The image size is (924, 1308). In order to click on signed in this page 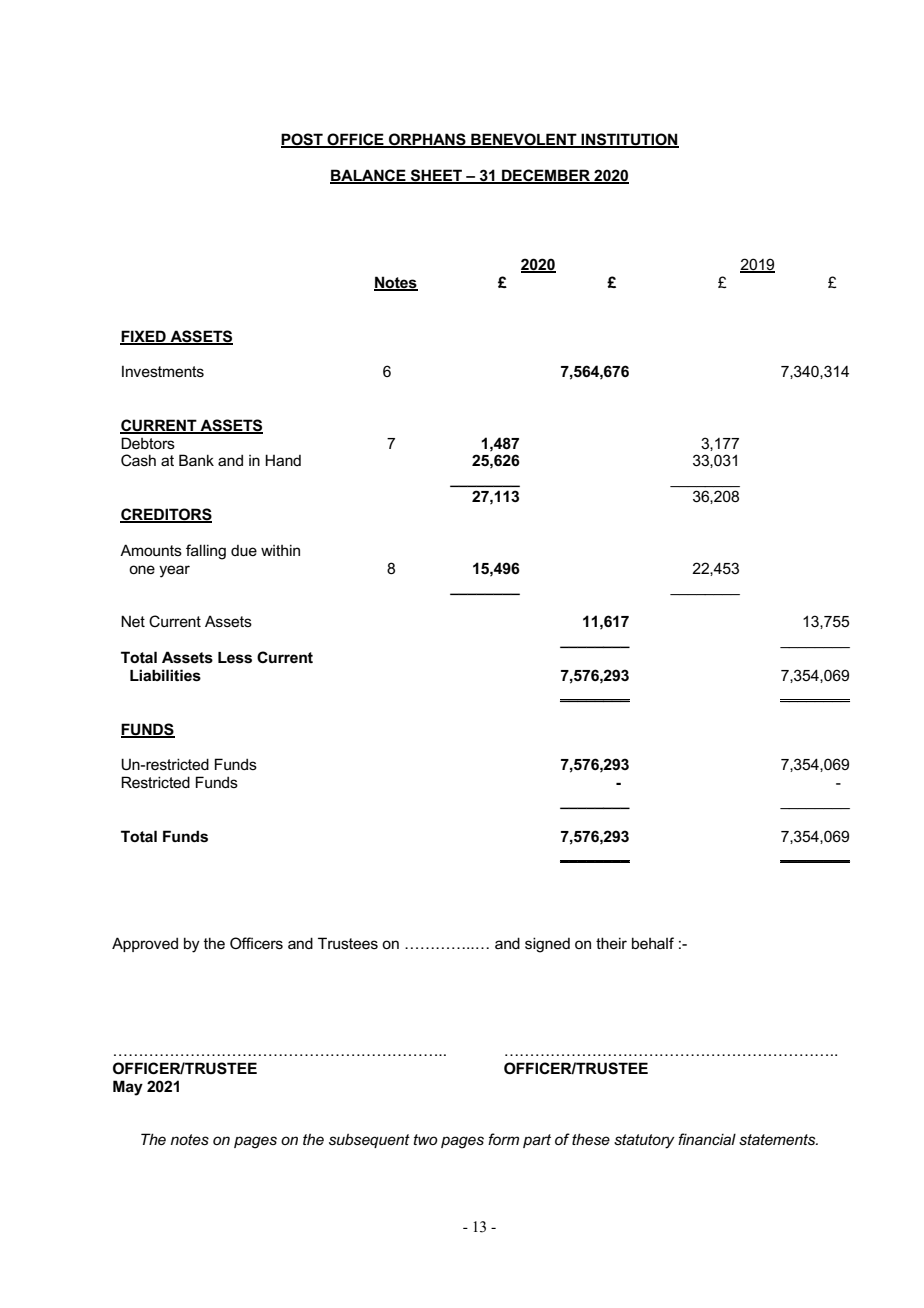, I will do `click(547, 945)`.
